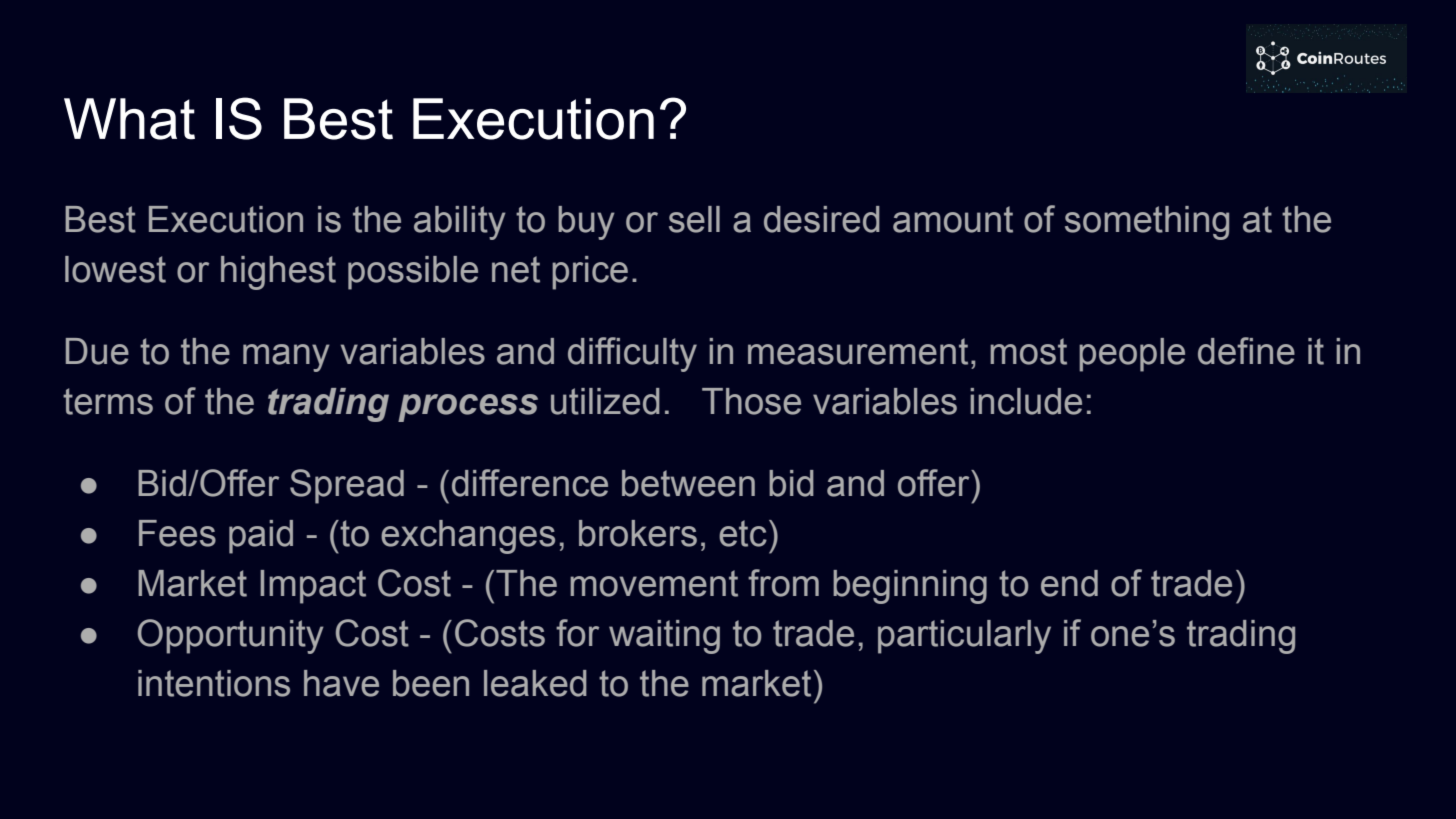  I want to click on terms, so click(108, 401).
